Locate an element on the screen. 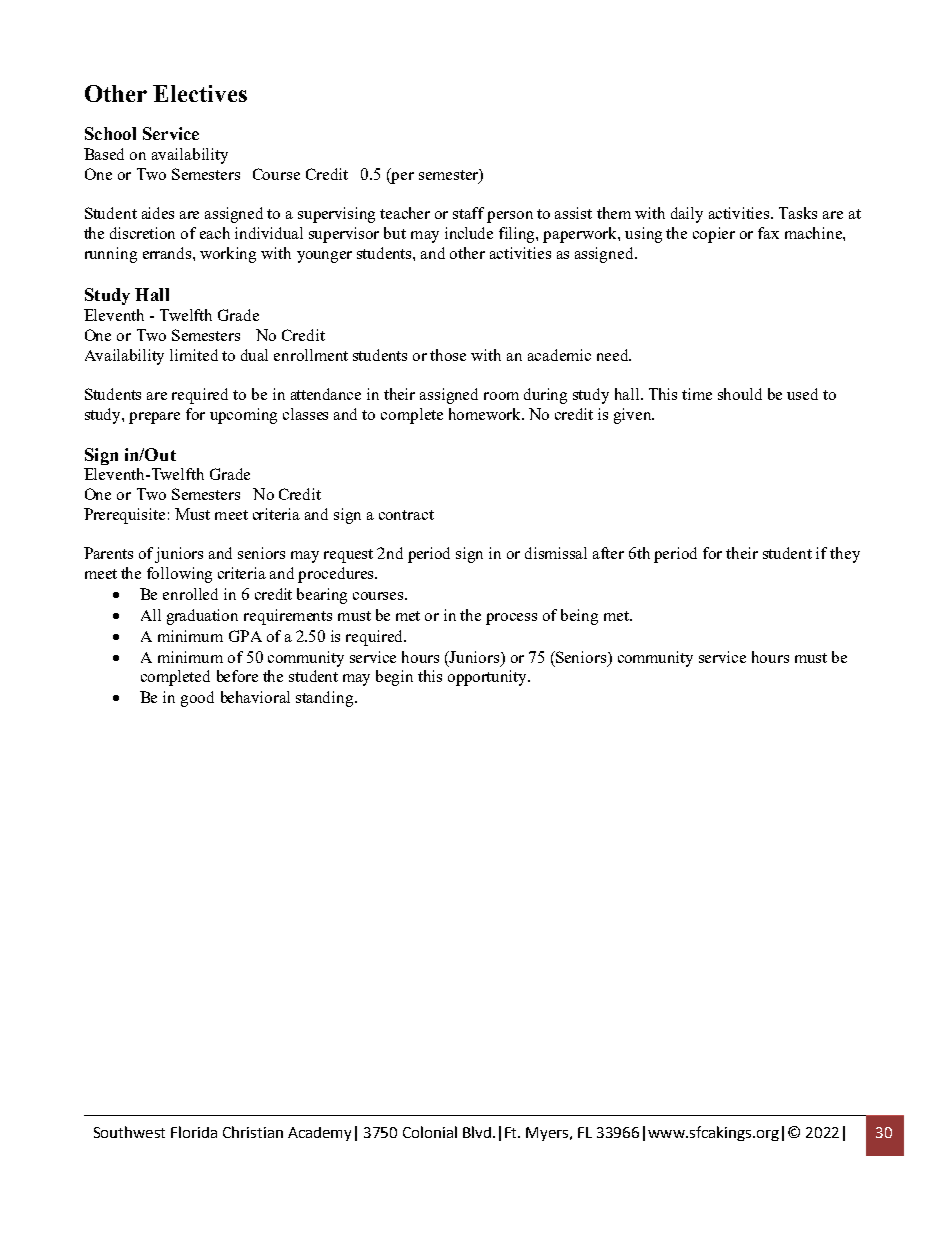  Electives is located at coordinates (200, 93).
